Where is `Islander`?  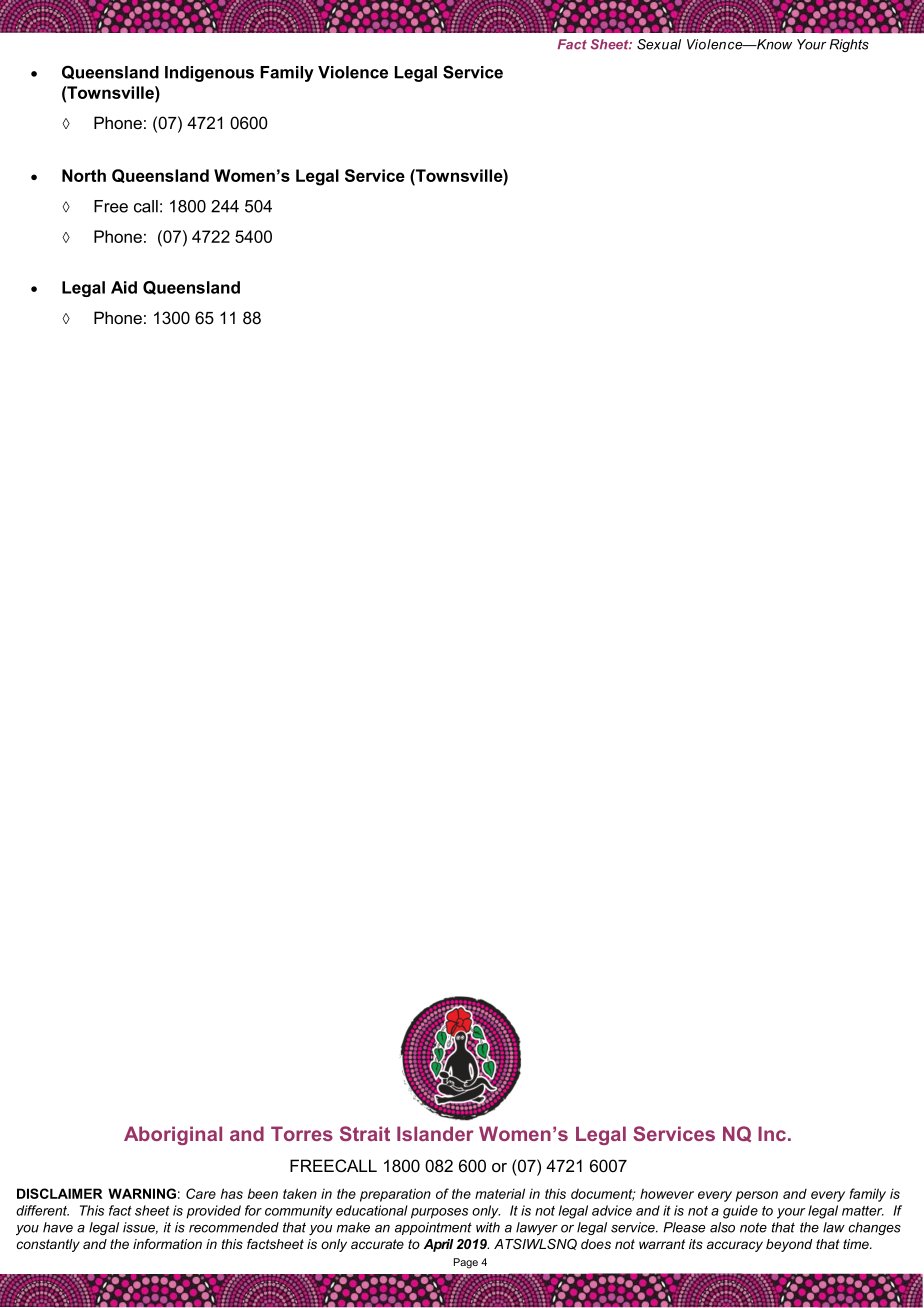
Islander is located at coordinates (435, 1133).
